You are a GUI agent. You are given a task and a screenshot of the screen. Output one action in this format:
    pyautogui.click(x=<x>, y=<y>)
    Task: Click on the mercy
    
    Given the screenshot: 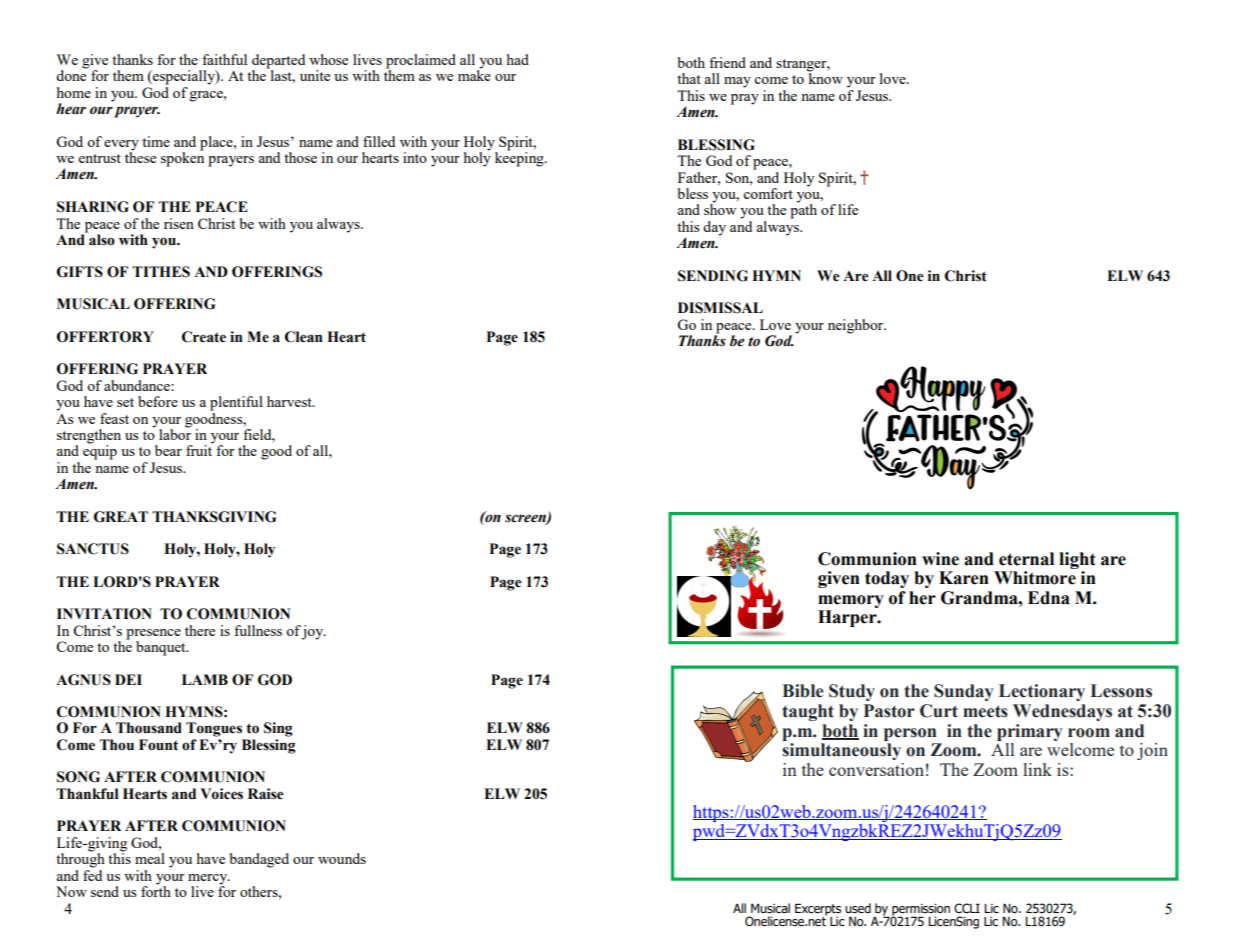 What is the action you would take?
    pyautogui.click(x=209, y=879)
